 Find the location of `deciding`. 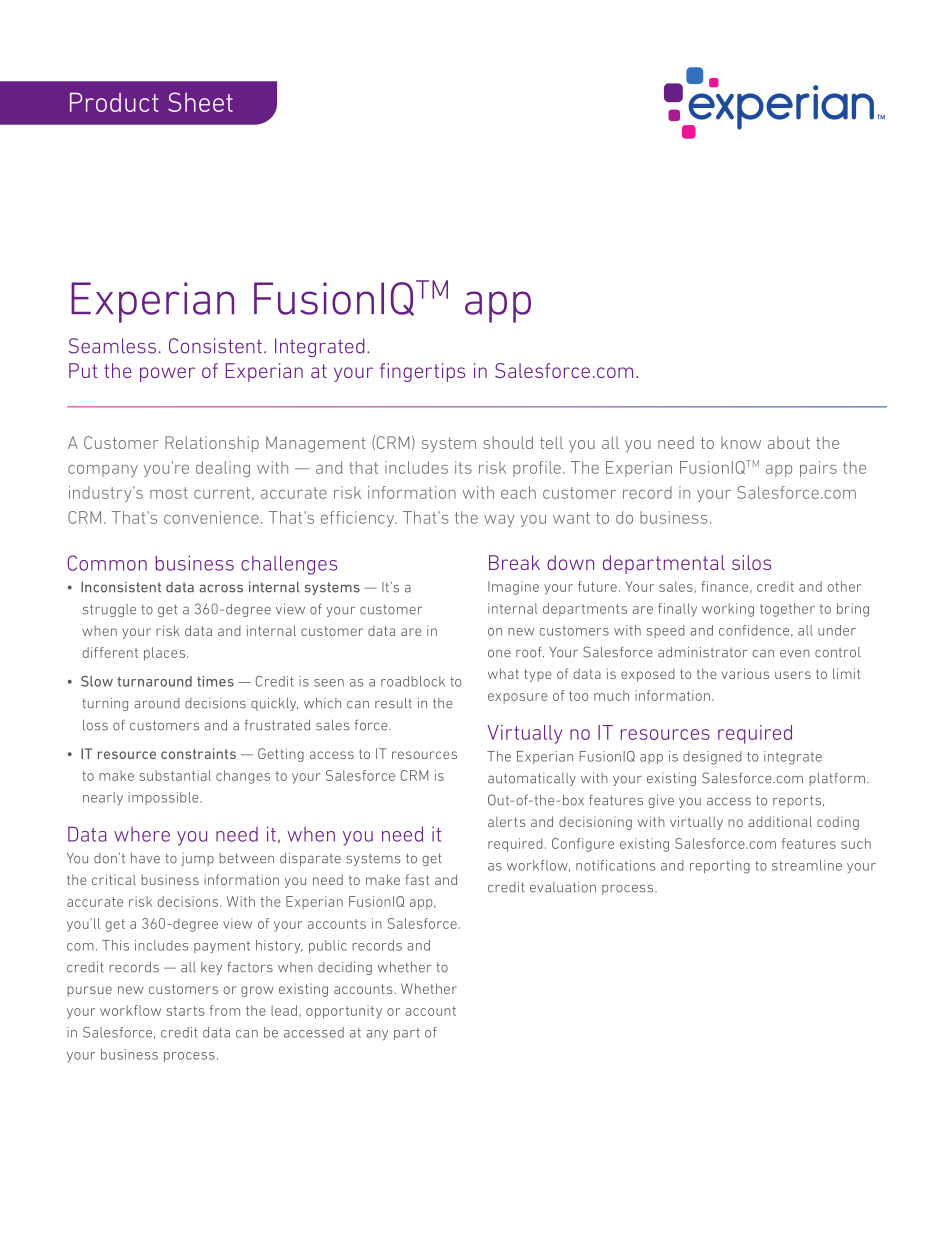

deciding is located at coordinates (345, 968).
